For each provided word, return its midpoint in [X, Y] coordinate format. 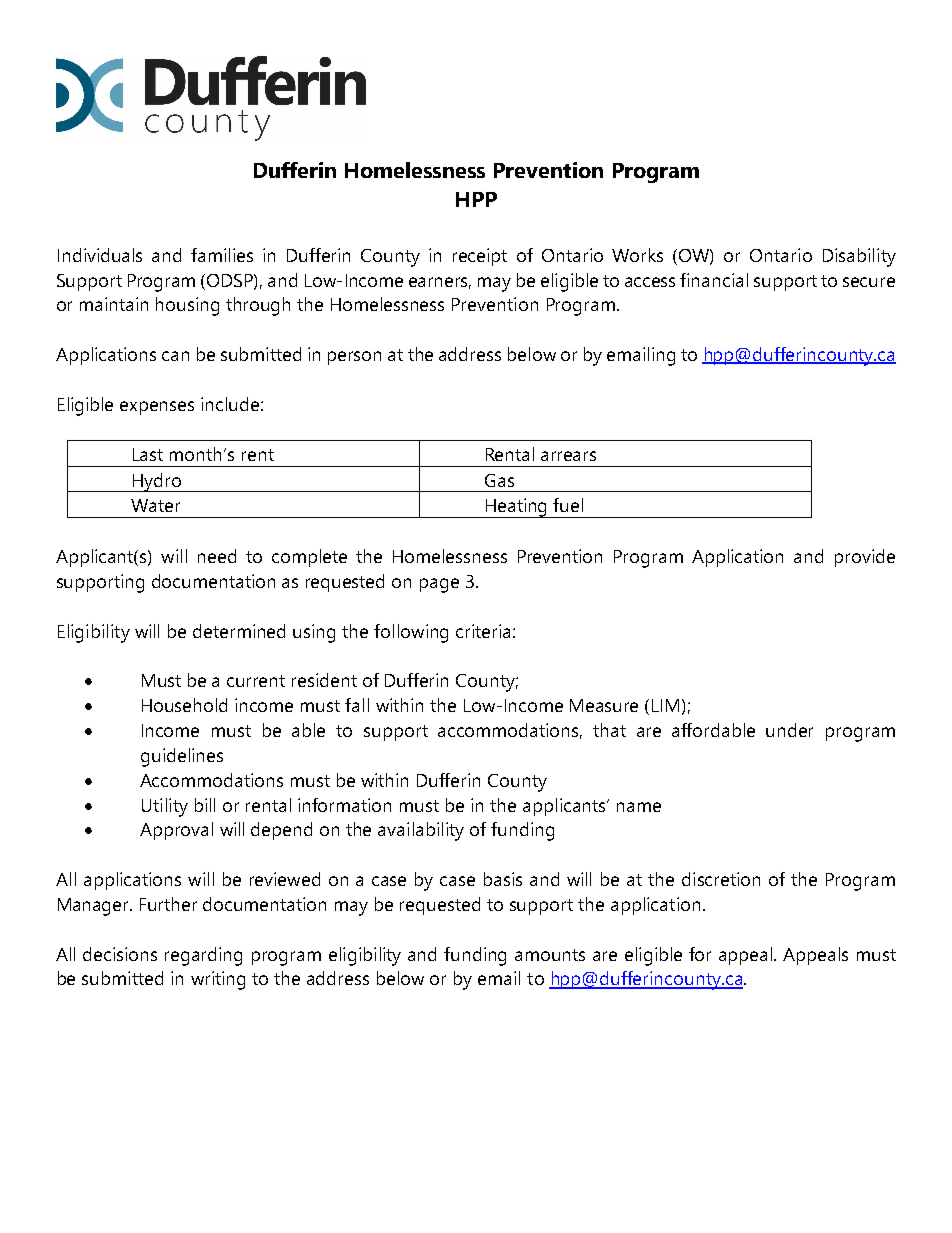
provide [865, 558]
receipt [480, 257]
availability [421, 831]
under [789, 730]
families [222, 255]
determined [239, 631]
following [411, 633]
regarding [203, 956]
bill [205, 805]
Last [148, 454]
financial [714, 280]
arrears [568, 456]
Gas [499, 480]
